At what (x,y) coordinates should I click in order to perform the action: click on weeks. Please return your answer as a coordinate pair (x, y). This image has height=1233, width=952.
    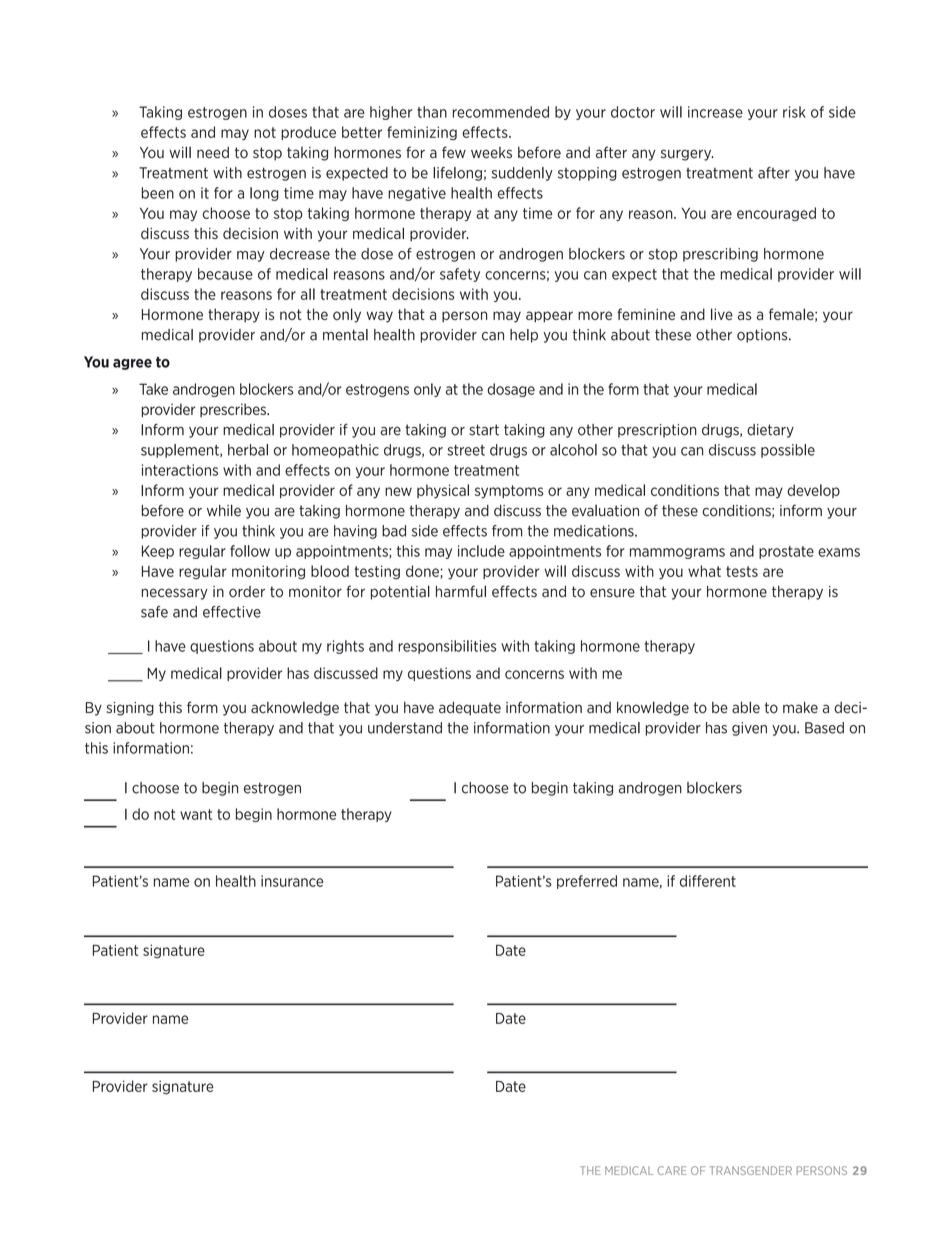
    Looking at the image, I should click on (491, 153).
